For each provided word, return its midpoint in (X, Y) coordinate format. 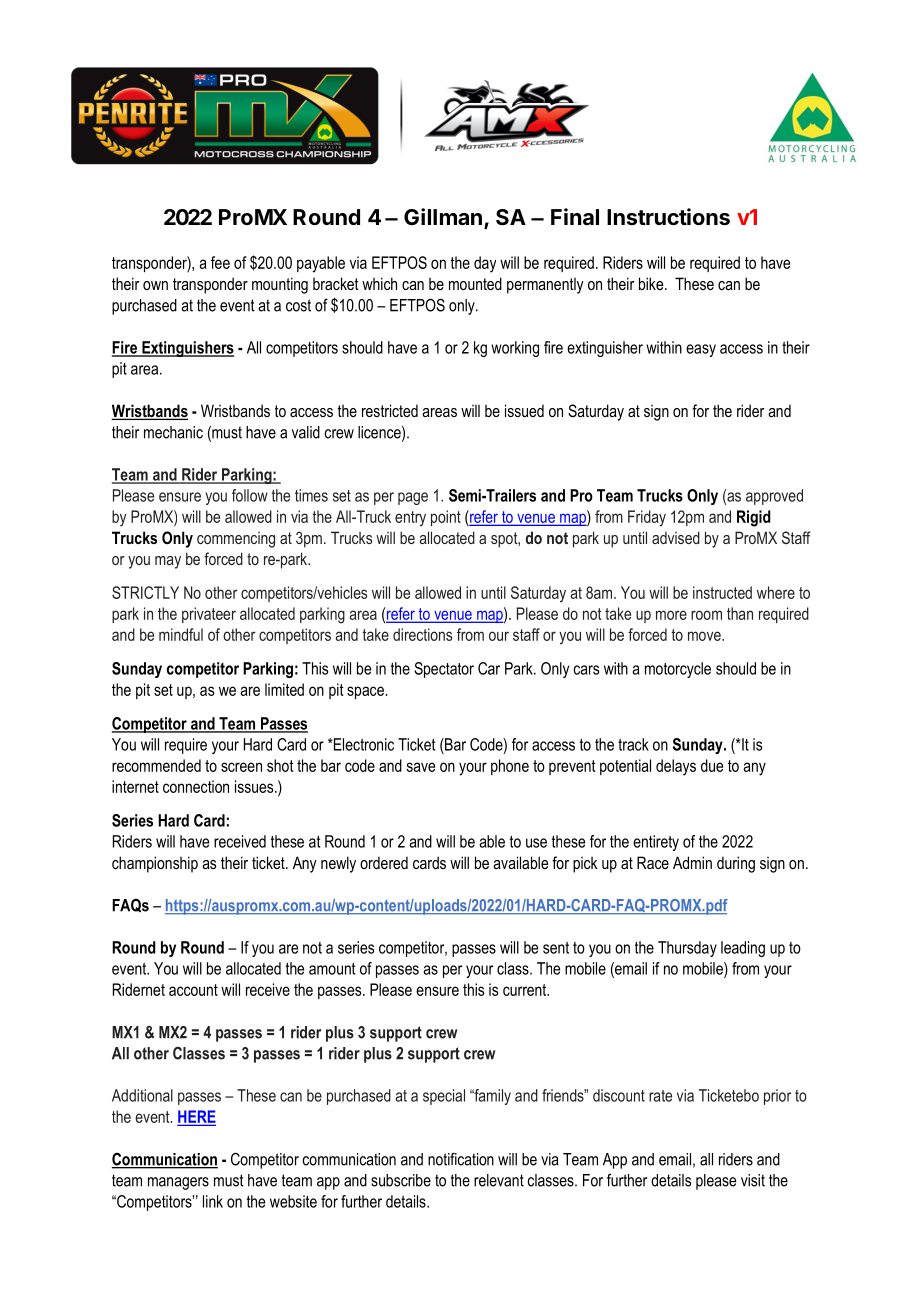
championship (155, 864)
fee (220, 262)
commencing (236, 540)
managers (178, 1183)
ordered (384, 862)
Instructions (668, 217)
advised (676, 537)
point (446, 518)
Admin (692, 862)
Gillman (443, 217)
